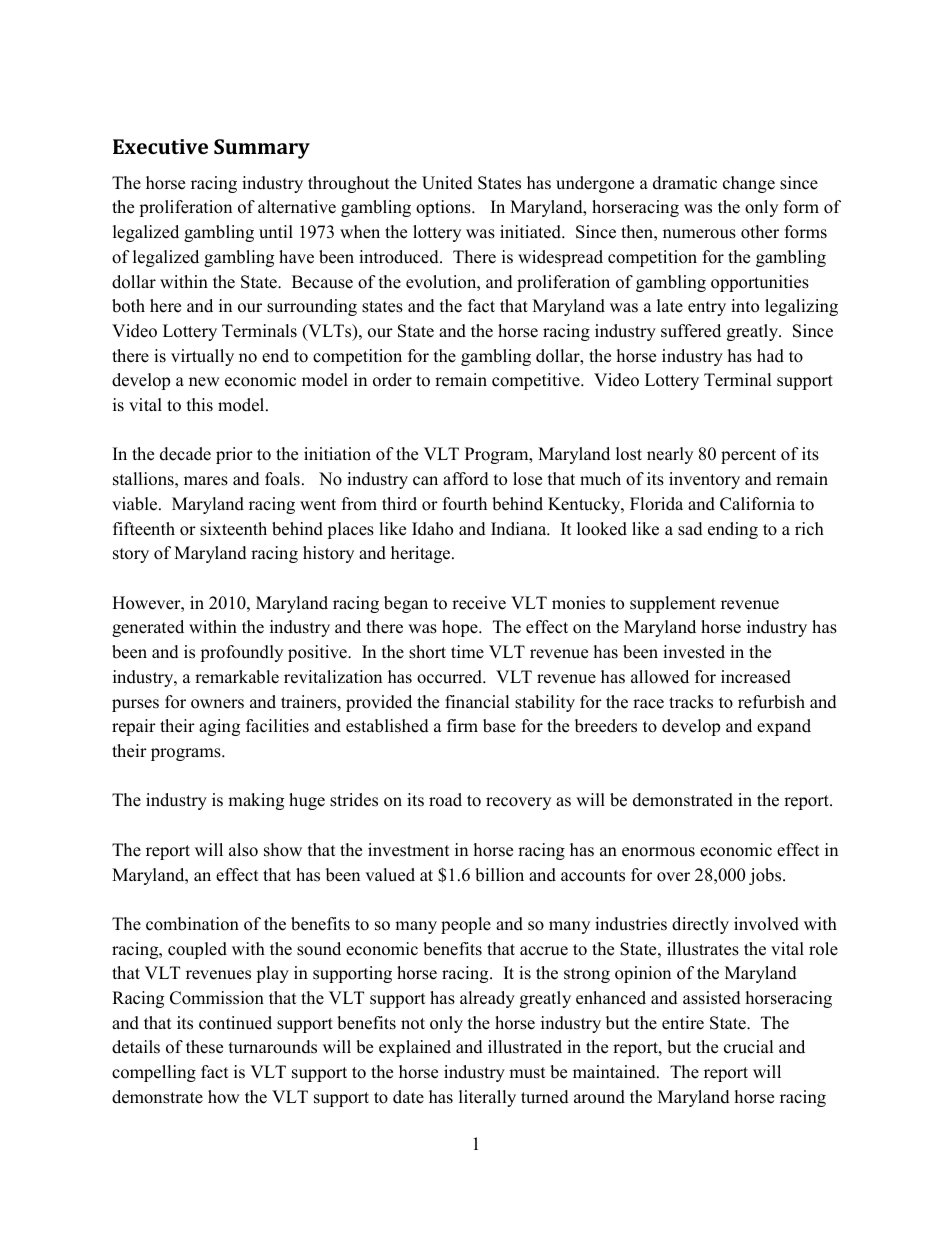 This document has height=1233, width=952. Describe the element at coordinates (204, 1047) in the document. I see `these` at that location.
